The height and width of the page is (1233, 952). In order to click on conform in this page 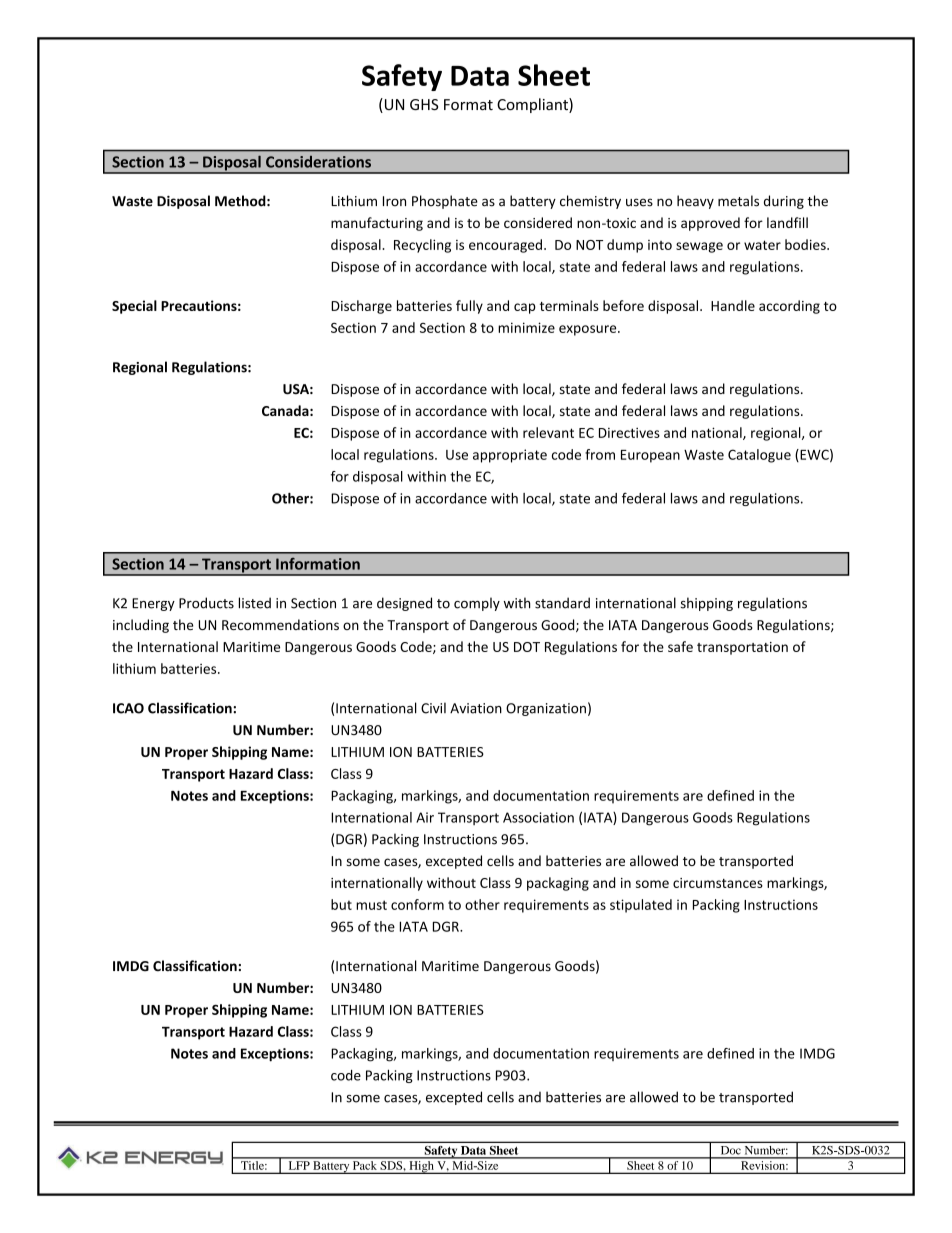, I will do `click(417, 904)`.
